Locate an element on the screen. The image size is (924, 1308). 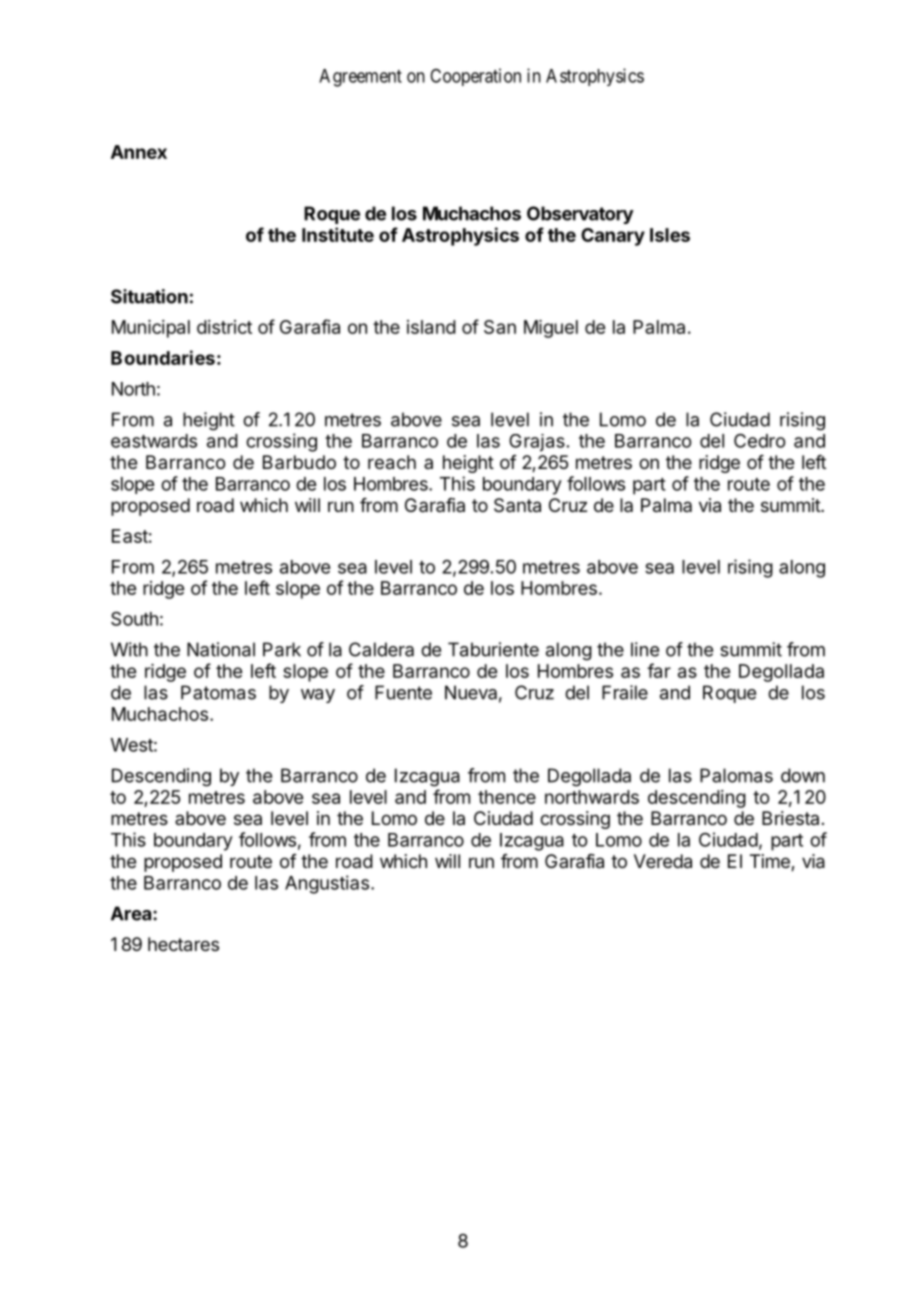
Canary is located at coordinates (613, 237).
